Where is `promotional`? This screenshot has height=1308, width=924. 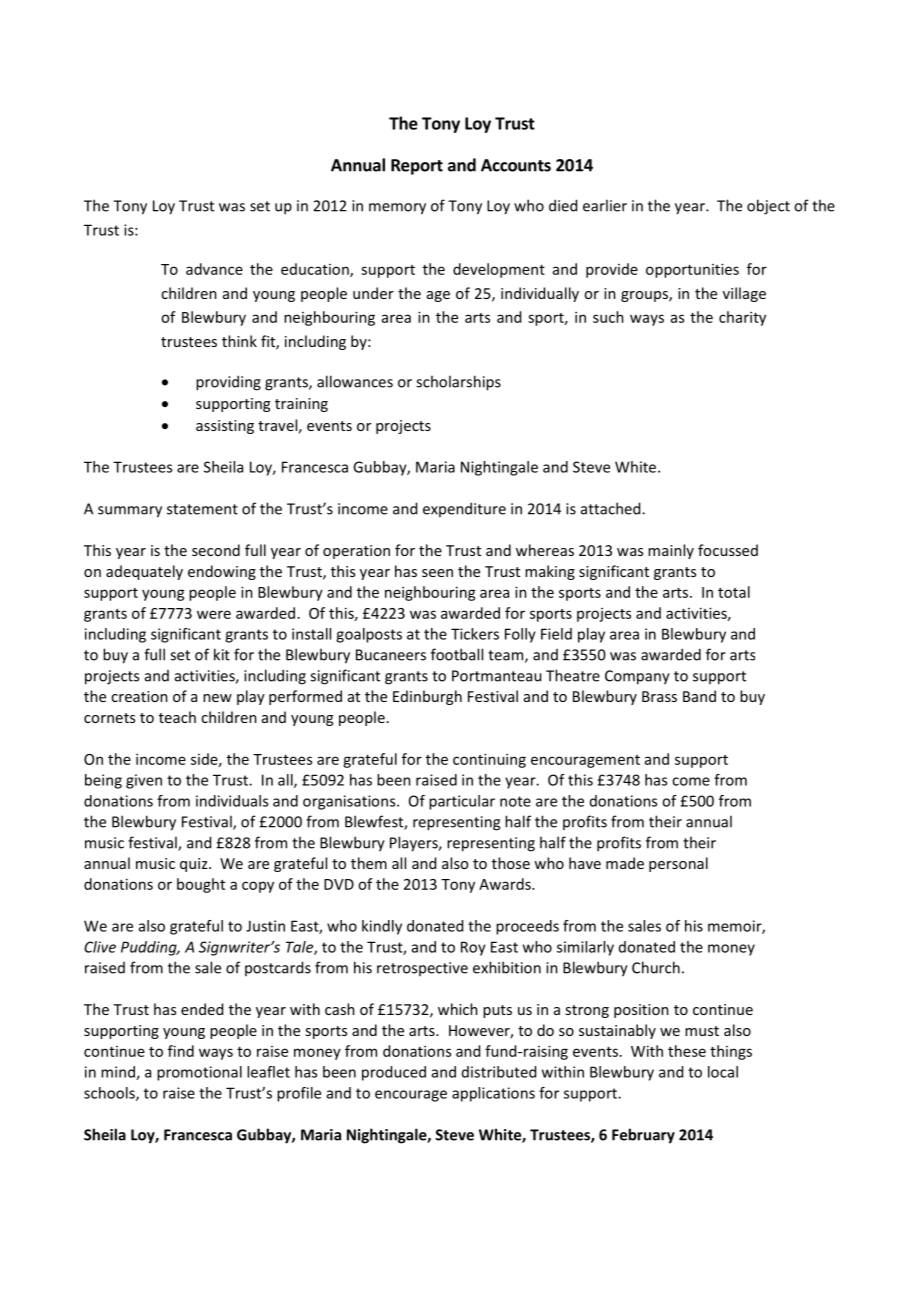 promotional is located at coordinates (199, 1073).
